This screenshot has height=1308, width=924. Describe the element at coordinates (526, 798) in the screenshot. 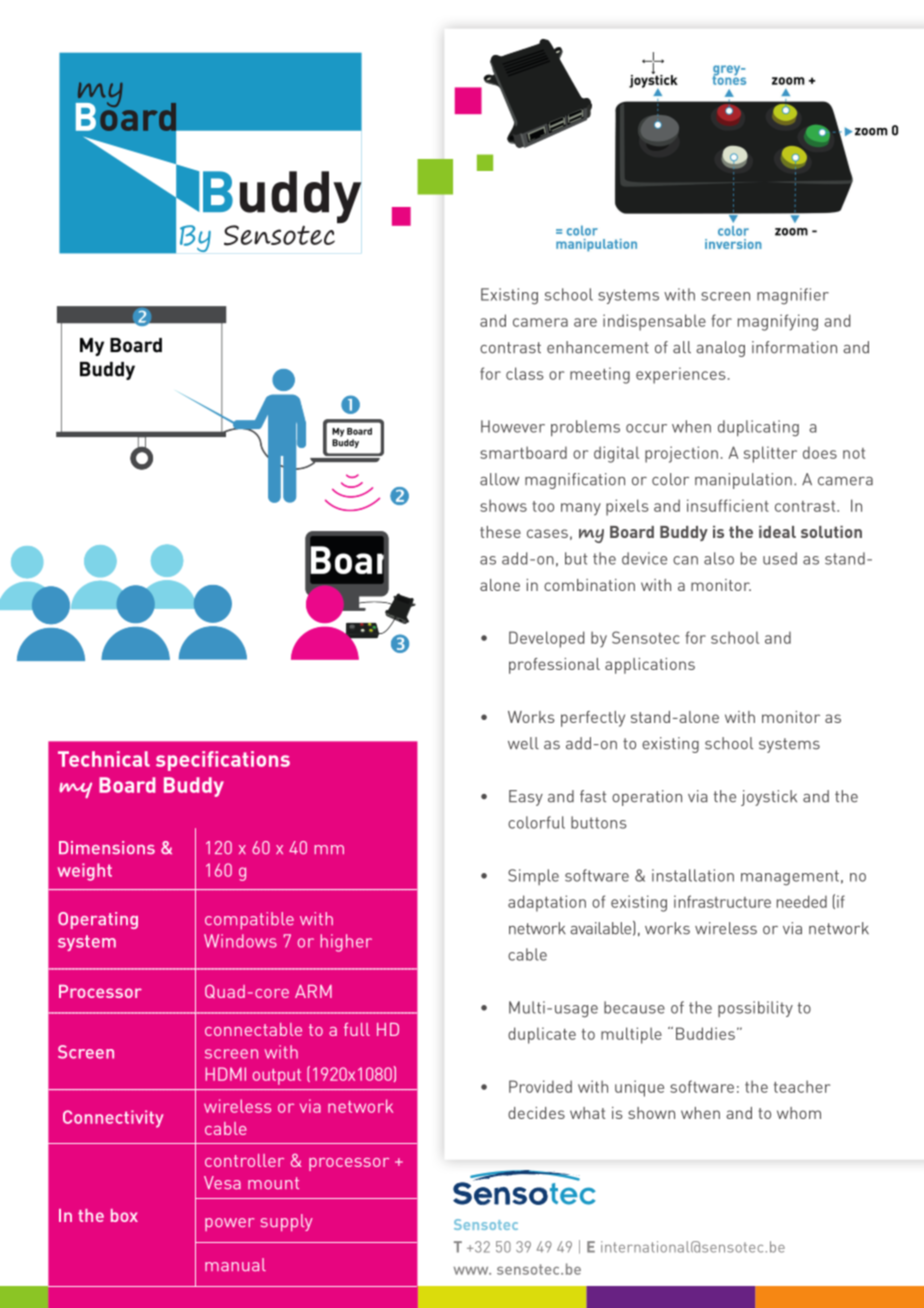

I see `Easy` at that location.
